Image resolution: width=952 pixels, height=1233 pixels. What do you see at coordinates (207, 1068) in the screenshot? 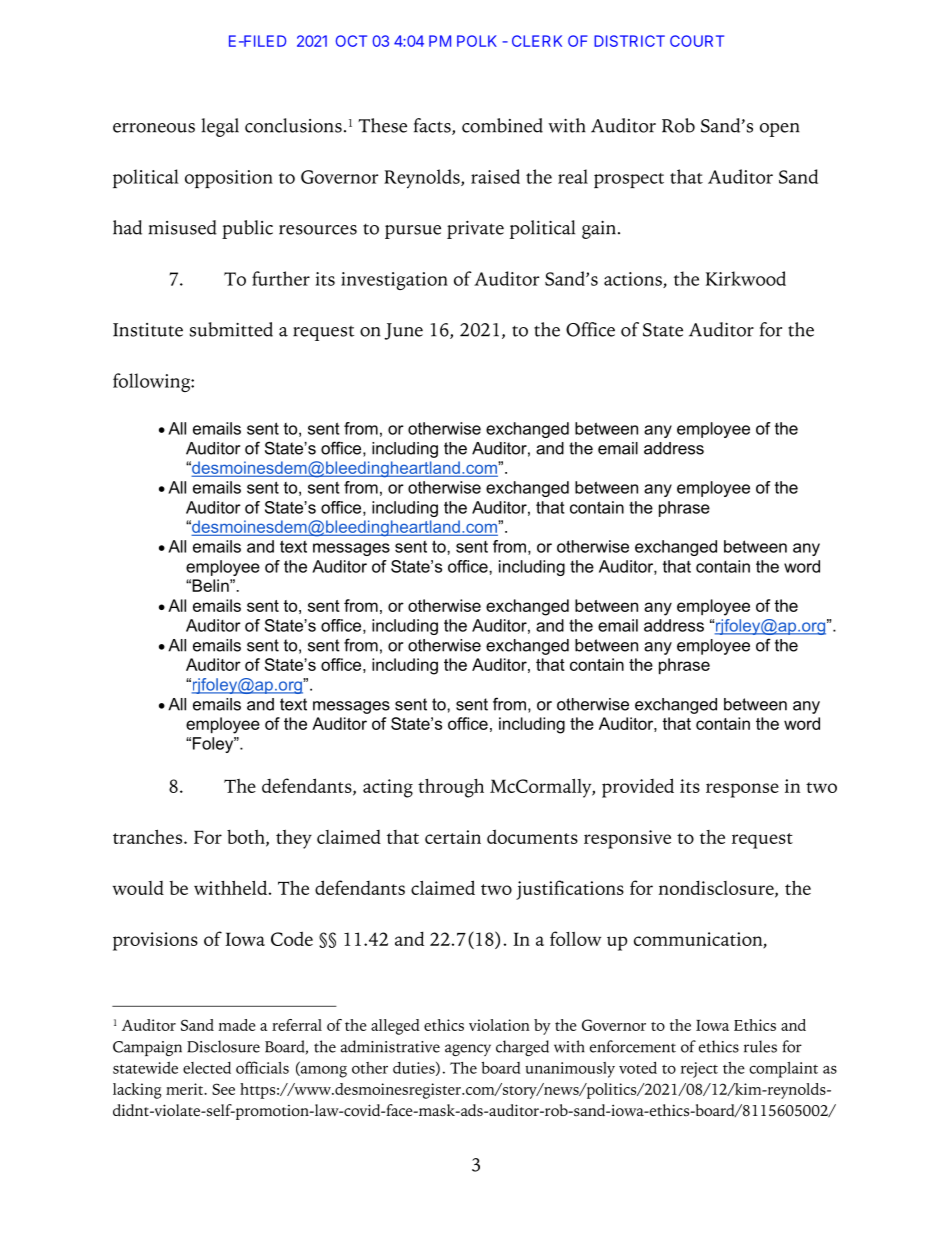
I see `elected` at bounding box center [207, 1068].
